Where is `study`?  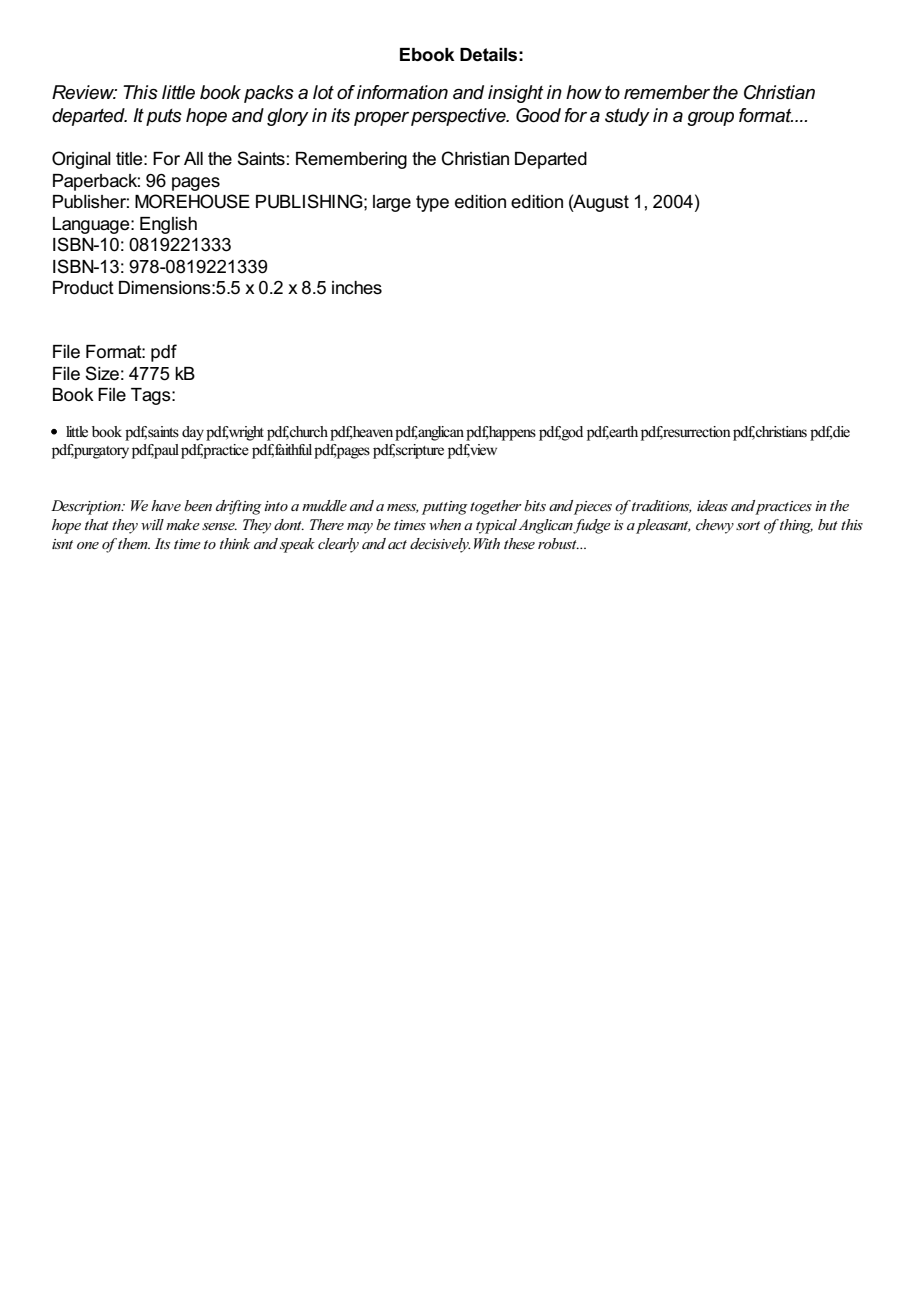 study is located at coordinates (627, 117).
